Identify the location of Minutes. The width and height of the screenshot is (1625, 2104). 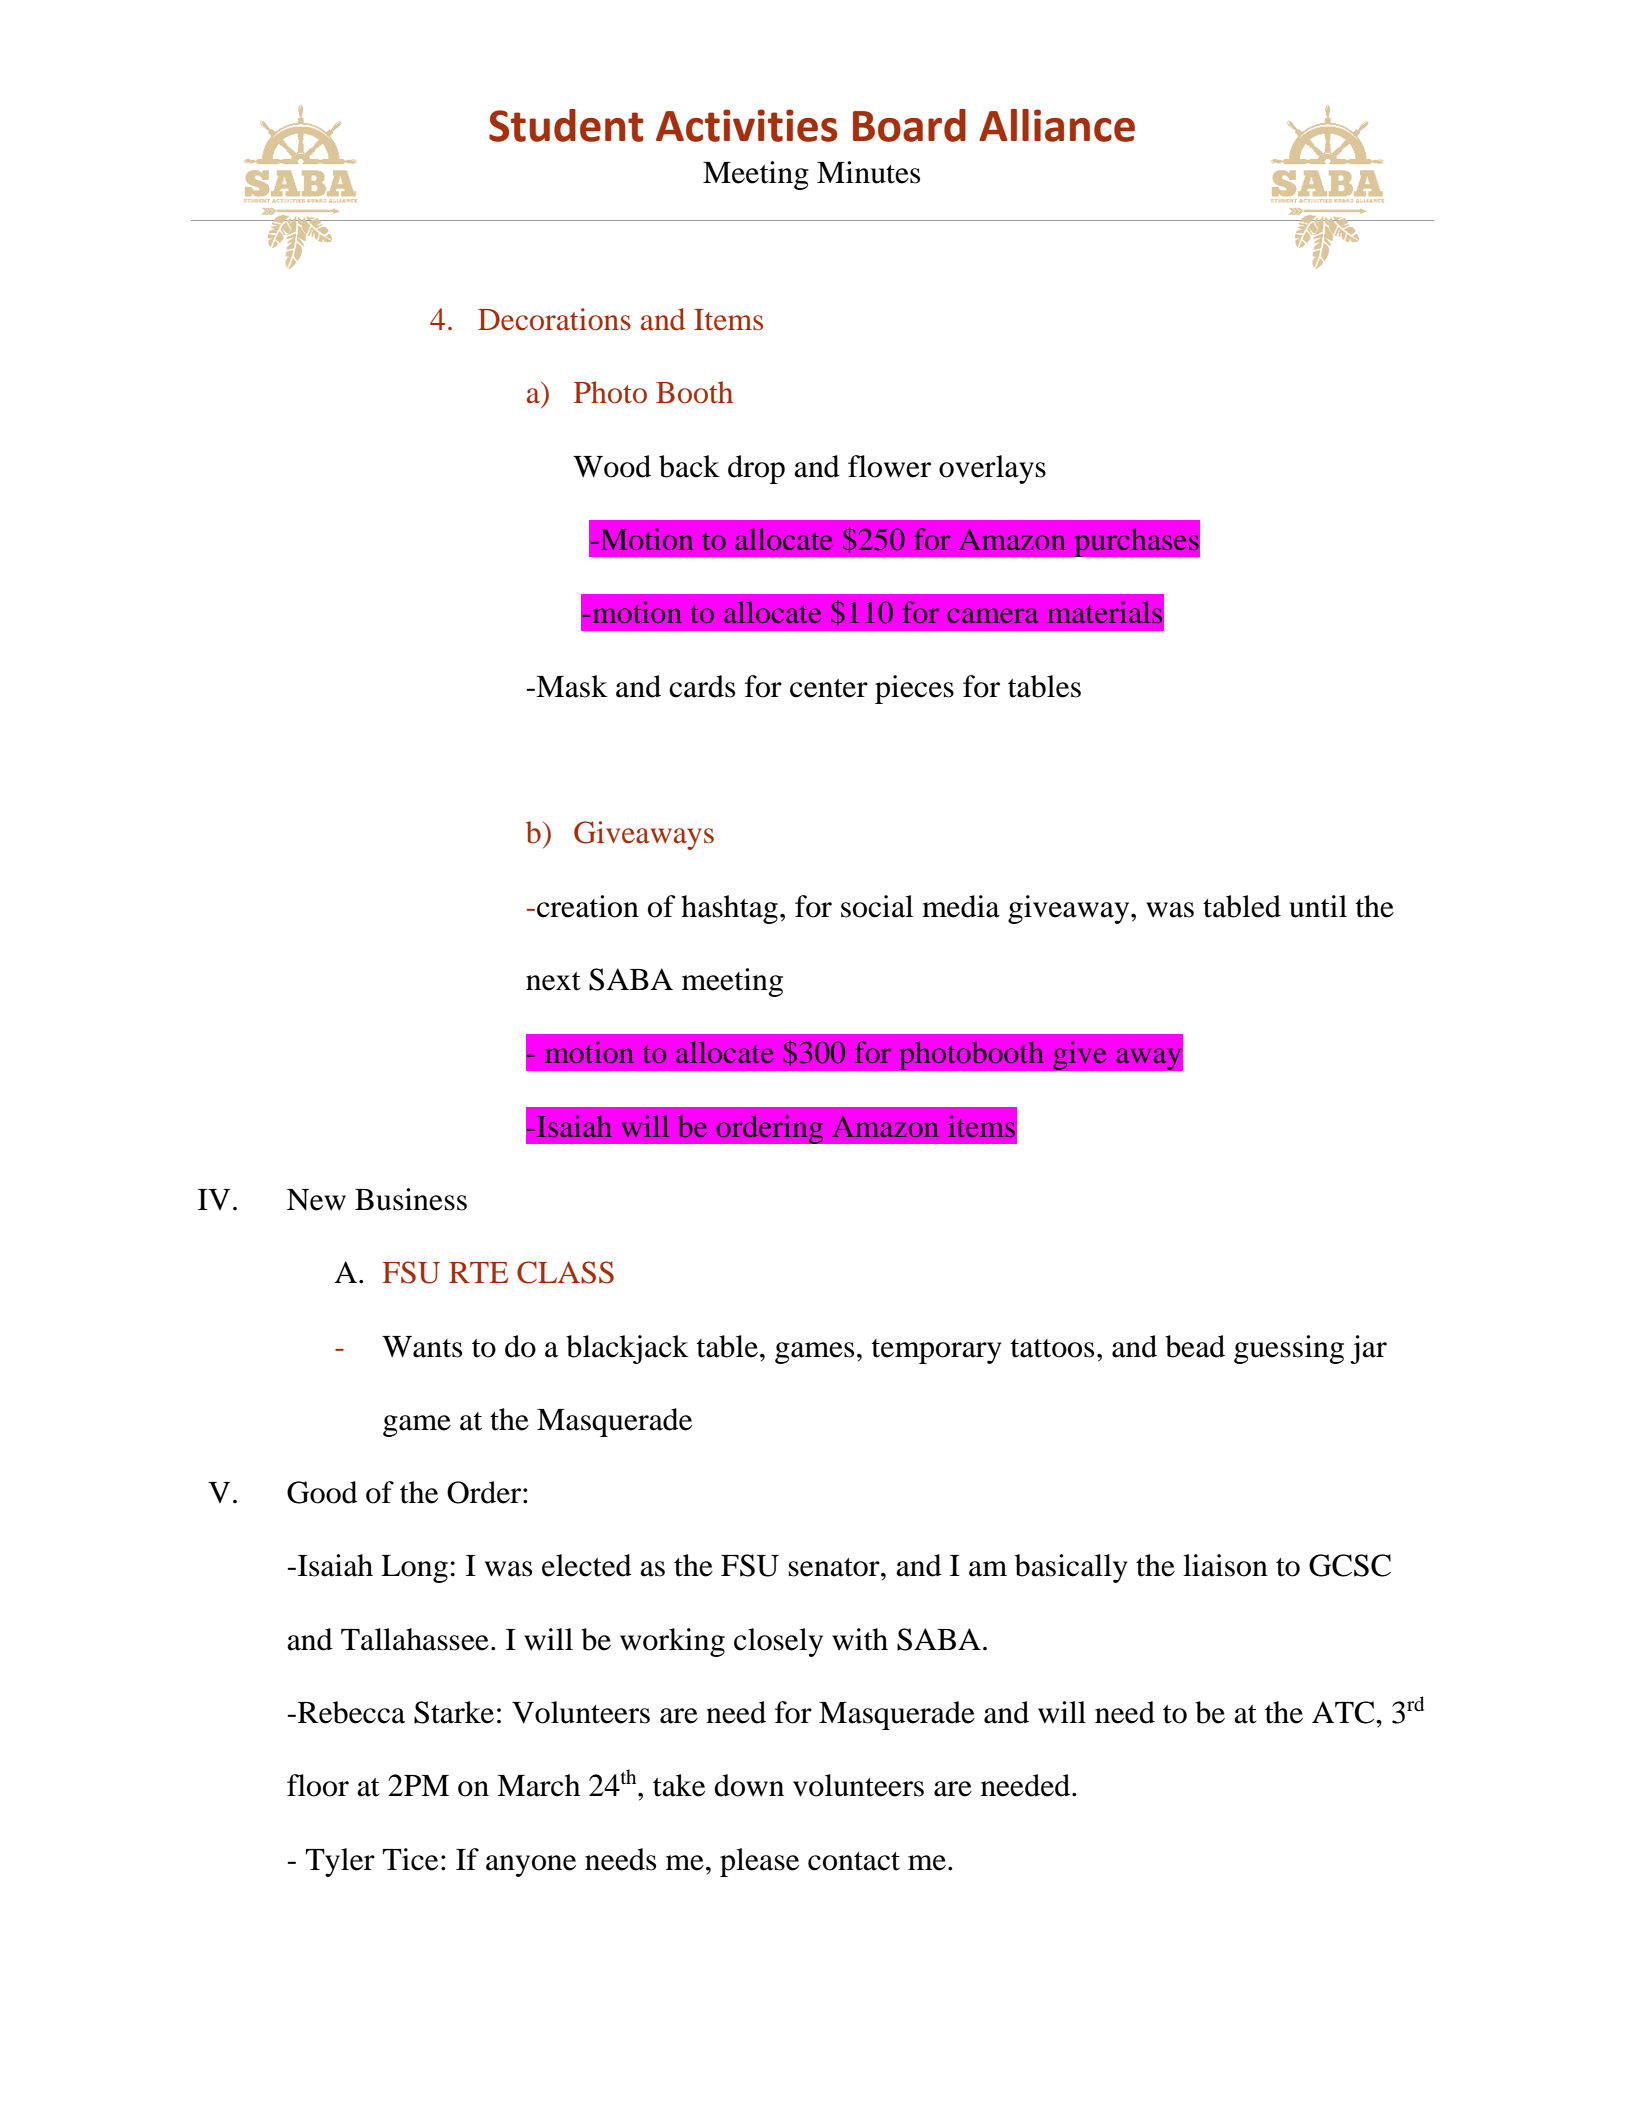
(868, 172).
